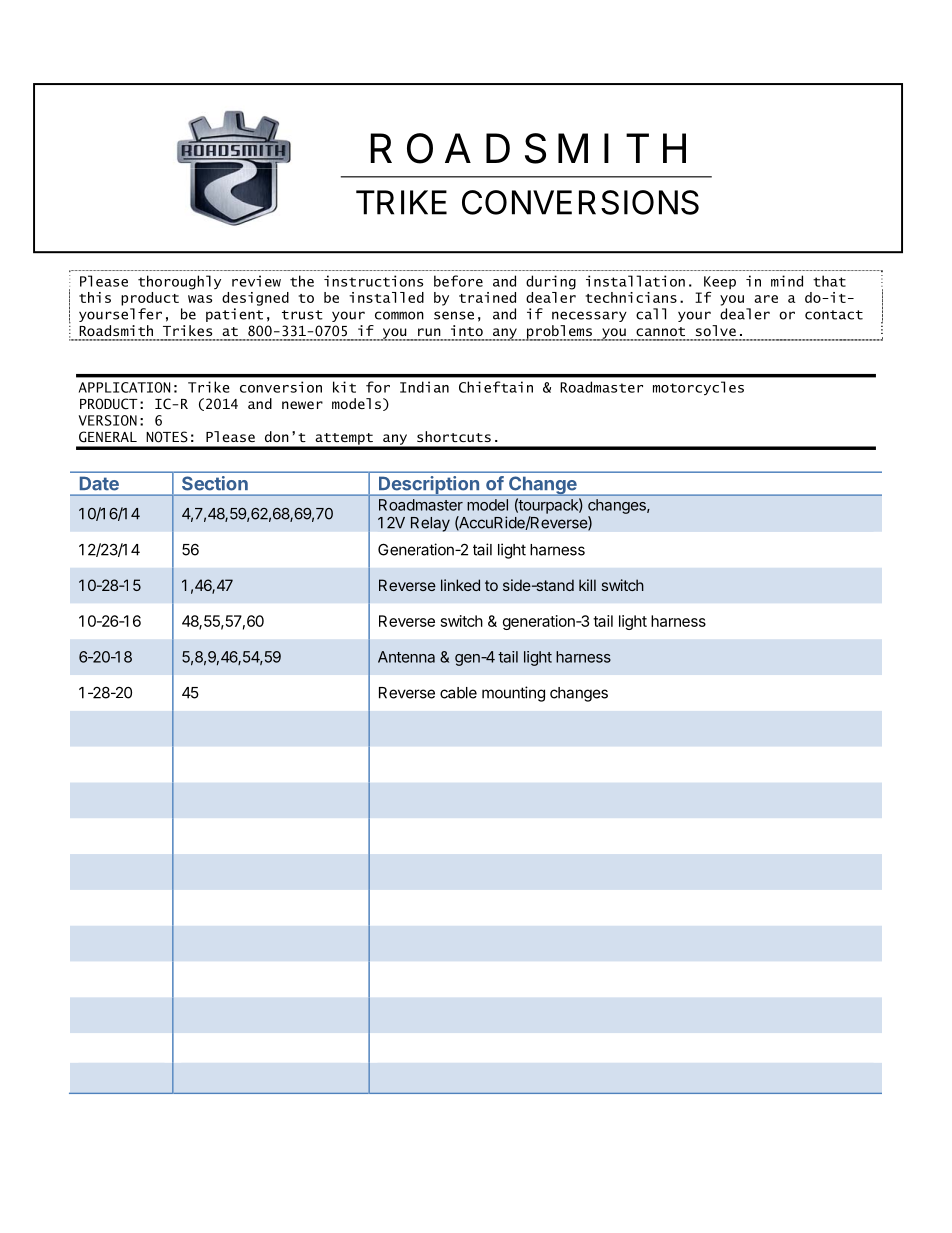  I want to click on mounting, so click(513, 694).
